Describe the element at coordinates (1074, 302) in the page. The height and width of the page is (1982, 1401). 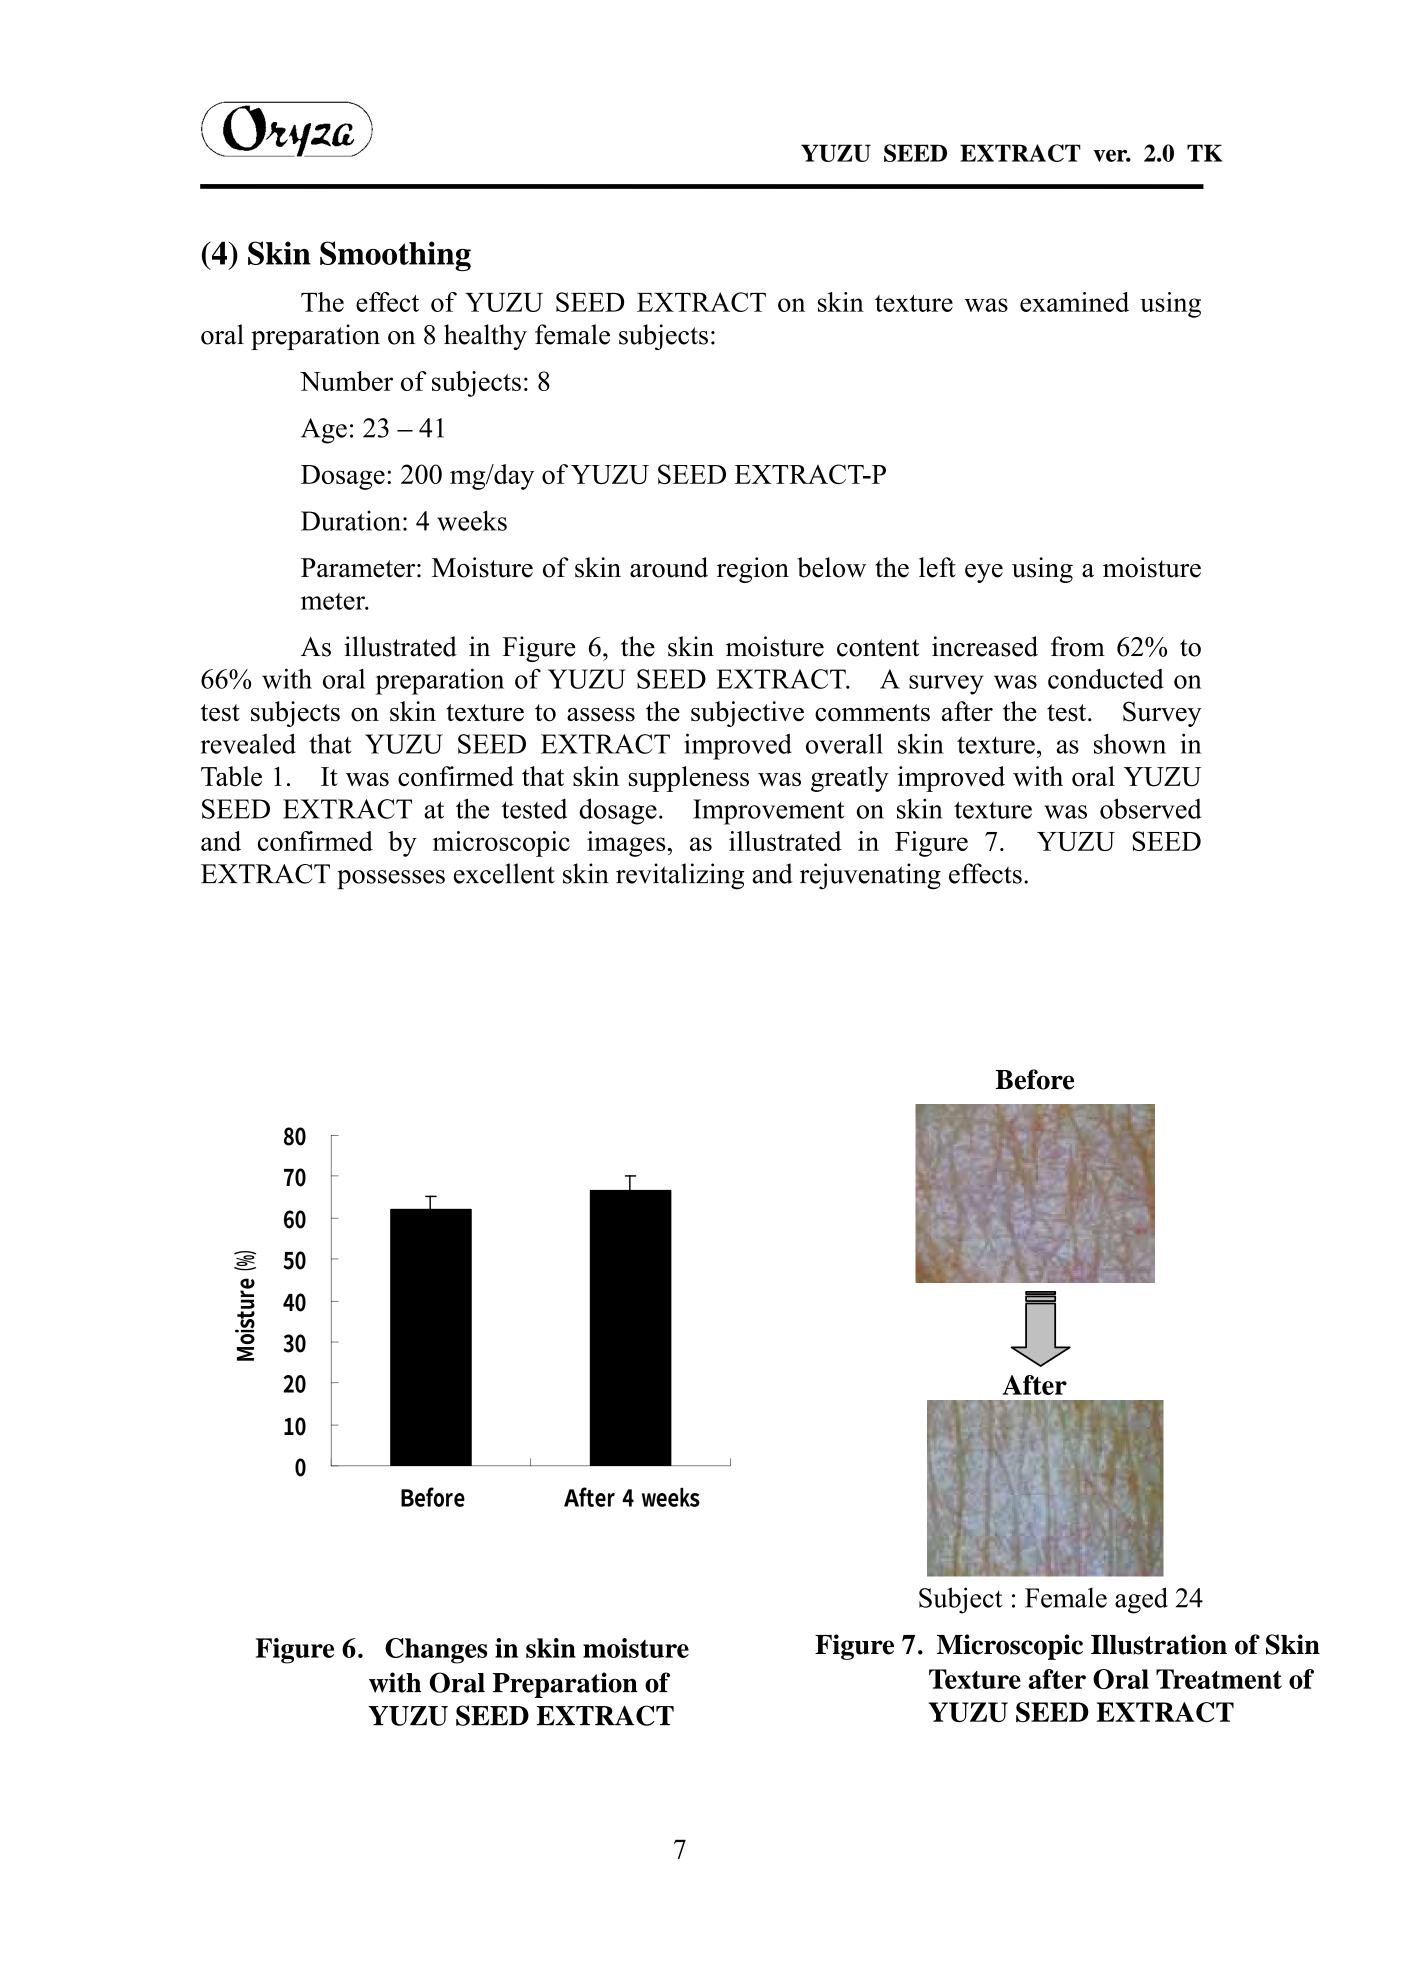
I see `examined` at that location.
